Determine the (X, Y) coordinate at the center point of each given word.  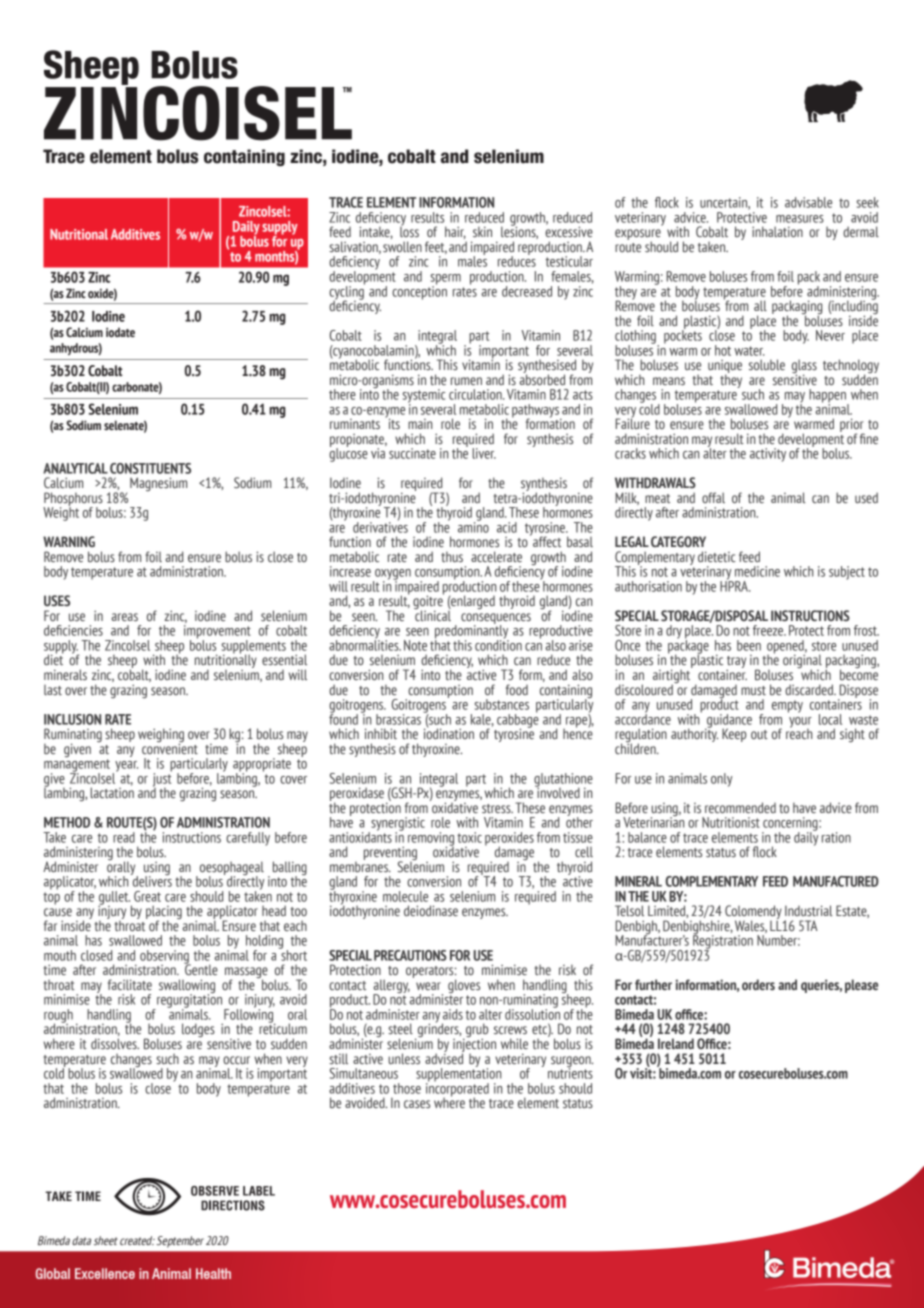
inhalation (777, 231)
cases (417, 1104)
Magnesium (158, 484)
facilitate (130, 984)
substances (502, 704)
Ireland (676, 1043)
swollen (402, 246)
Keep (734, 735)
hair (455, 232)
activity (768, 455)
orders (758, 984)
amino (473, 526)
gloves (464, 987)
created (137, 1240)
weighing (161, 736)
